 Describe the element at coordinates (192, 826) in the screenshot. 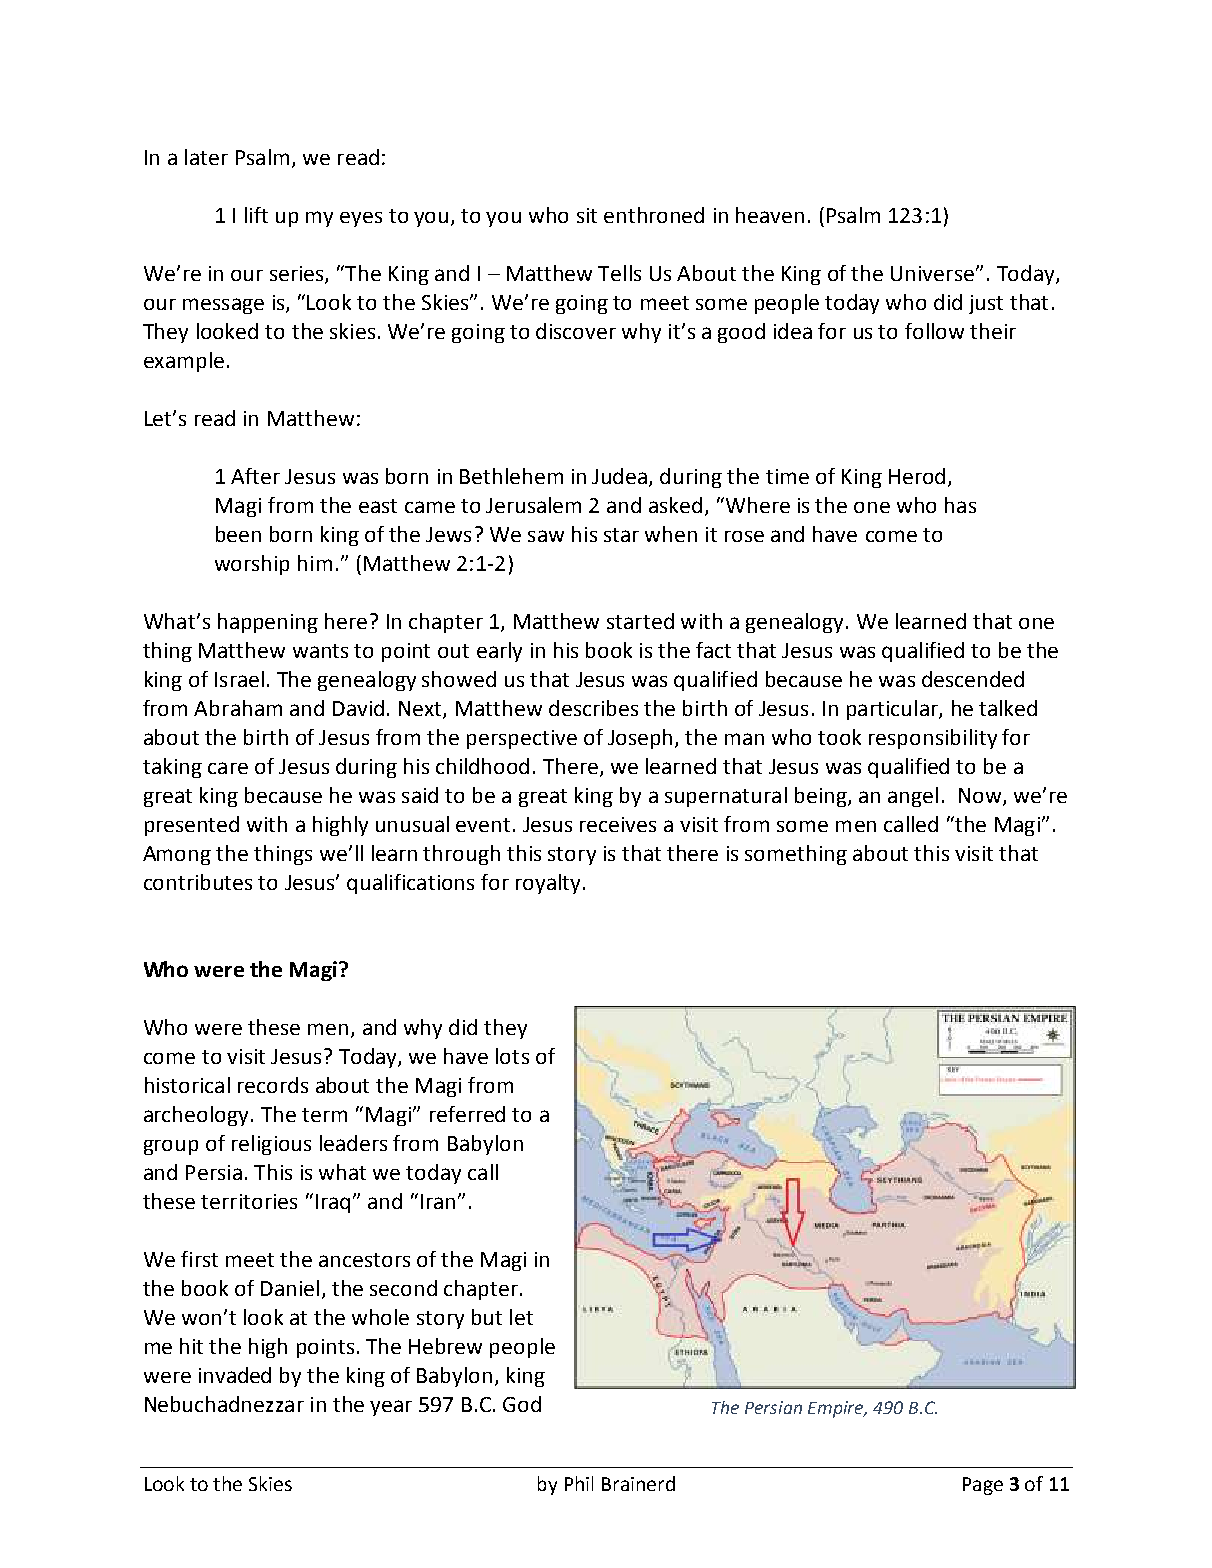

I see `presented` at that location.
